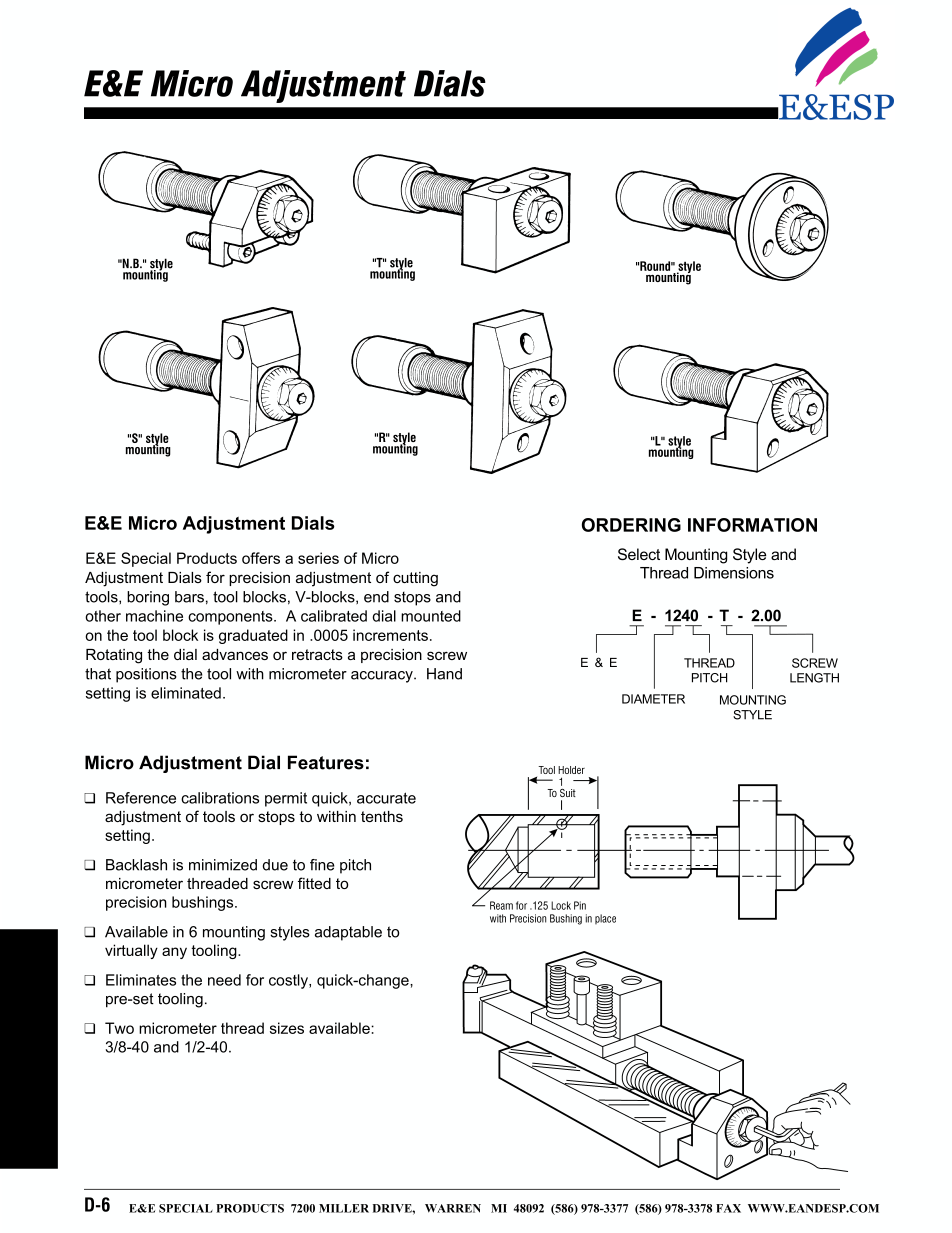 This document has width=952, height=1233. I want to click on WARREN, so click(453, 1208).
